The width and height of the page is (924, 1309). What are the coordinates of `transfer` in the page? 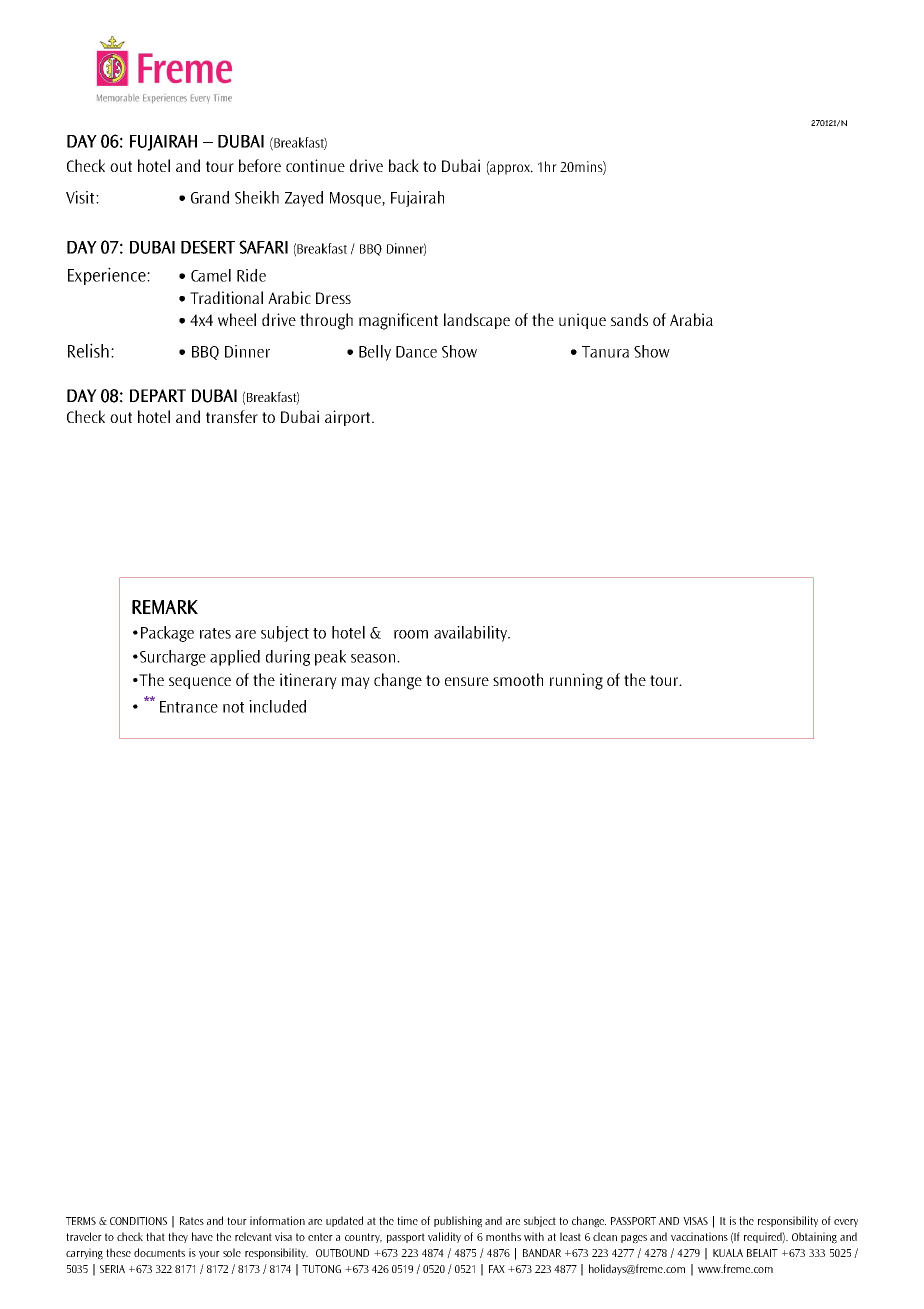 It's located at (232, 416).
